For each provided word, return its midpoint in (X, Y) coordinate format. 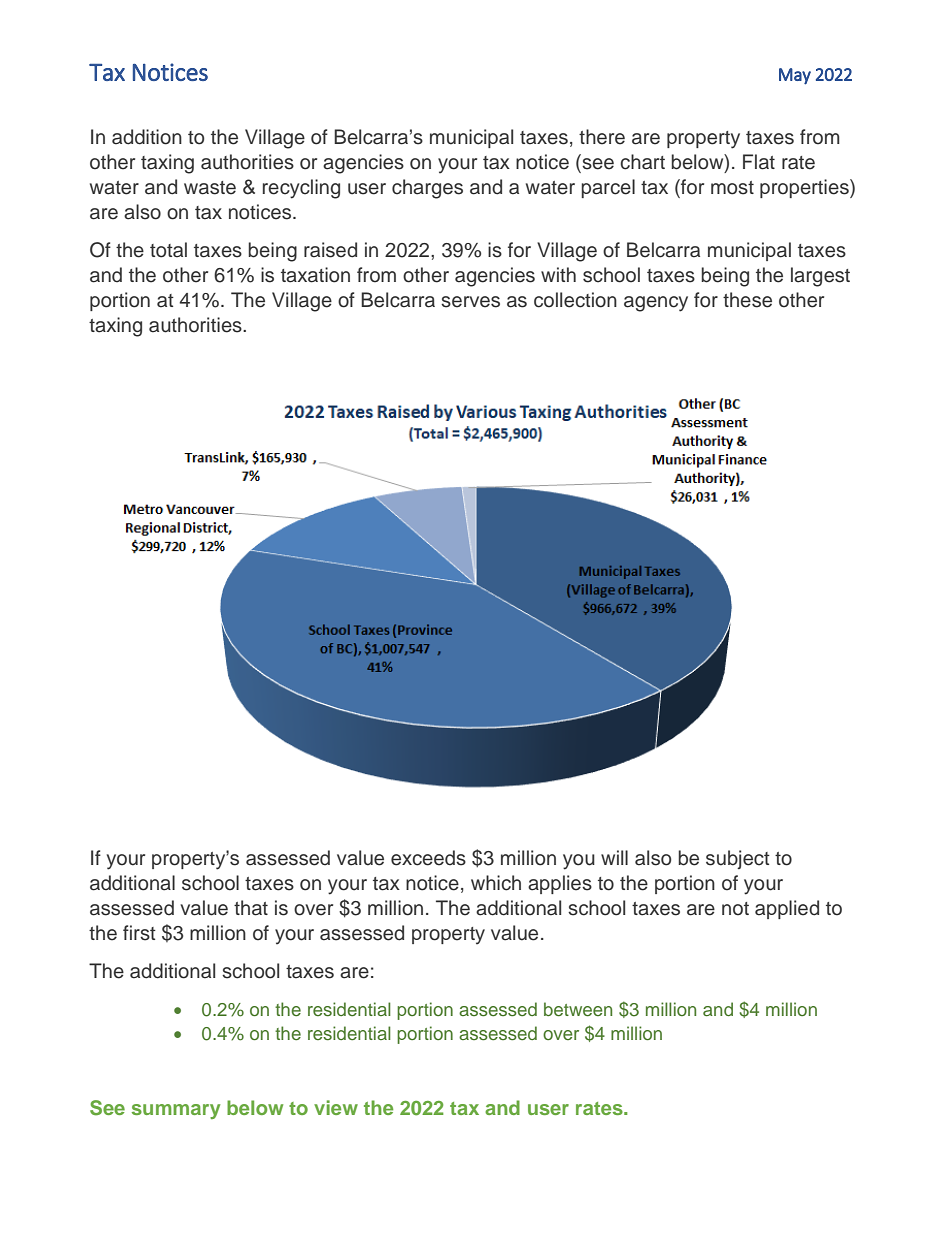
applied (787, 909)
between (578, 1009)
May (795, 76)
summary (176, 1111)
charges (427, 189)
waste (210, 188)
